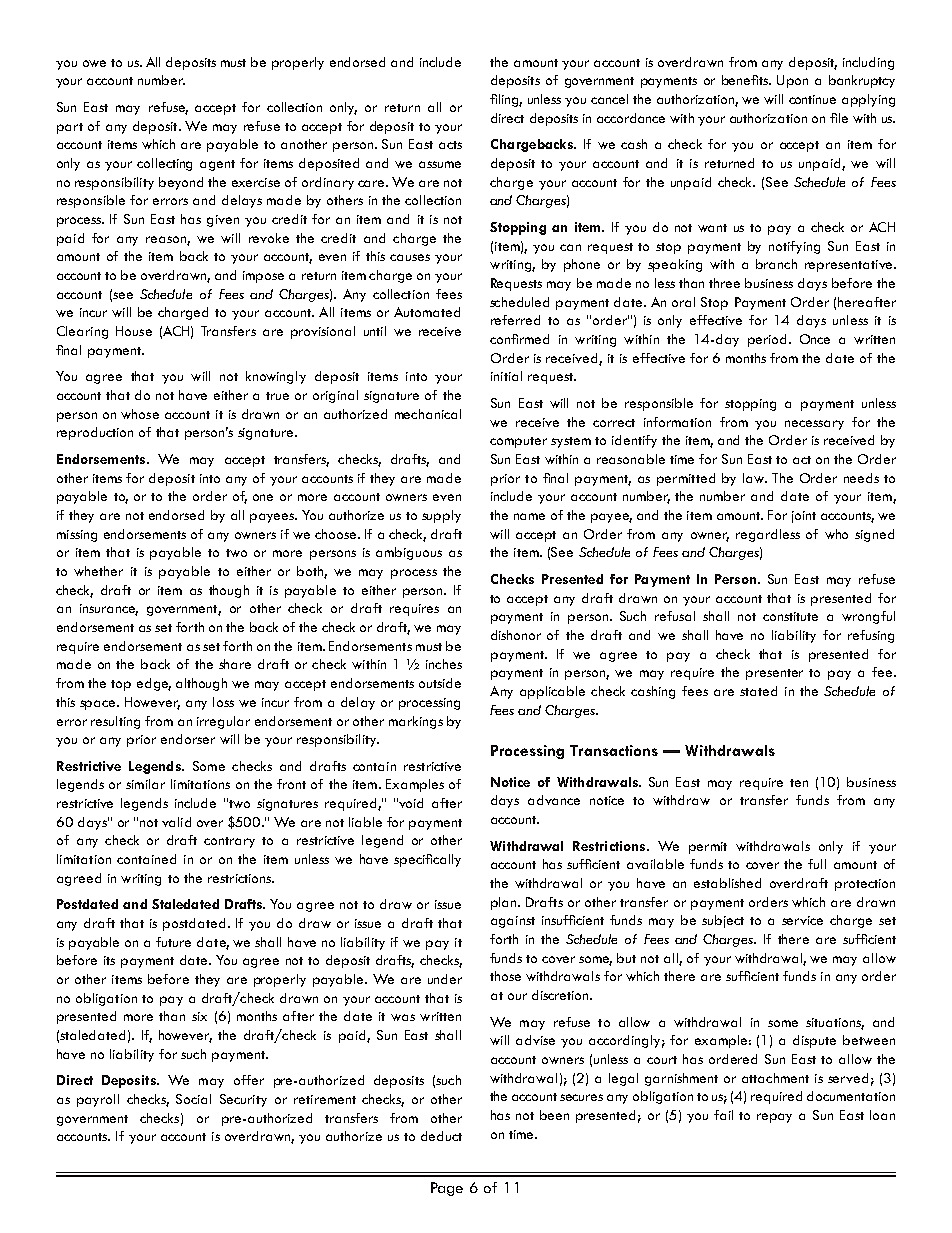 The width and height of the screenshot is (952, 1233). I want to click on acts, so click(450, 145).
